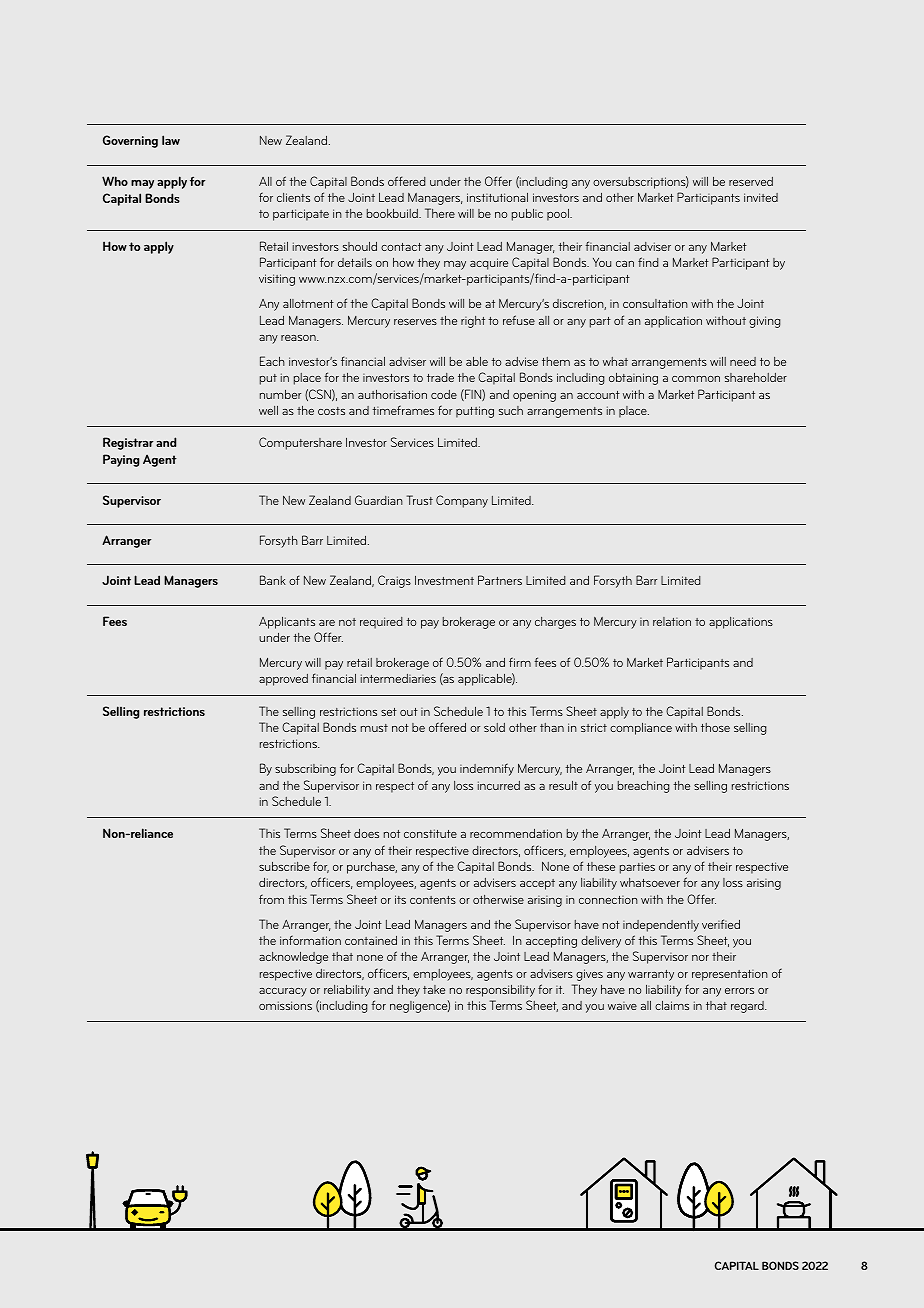 This image has height=1308, width=924. I want to click on relation, so click(672, 621).
